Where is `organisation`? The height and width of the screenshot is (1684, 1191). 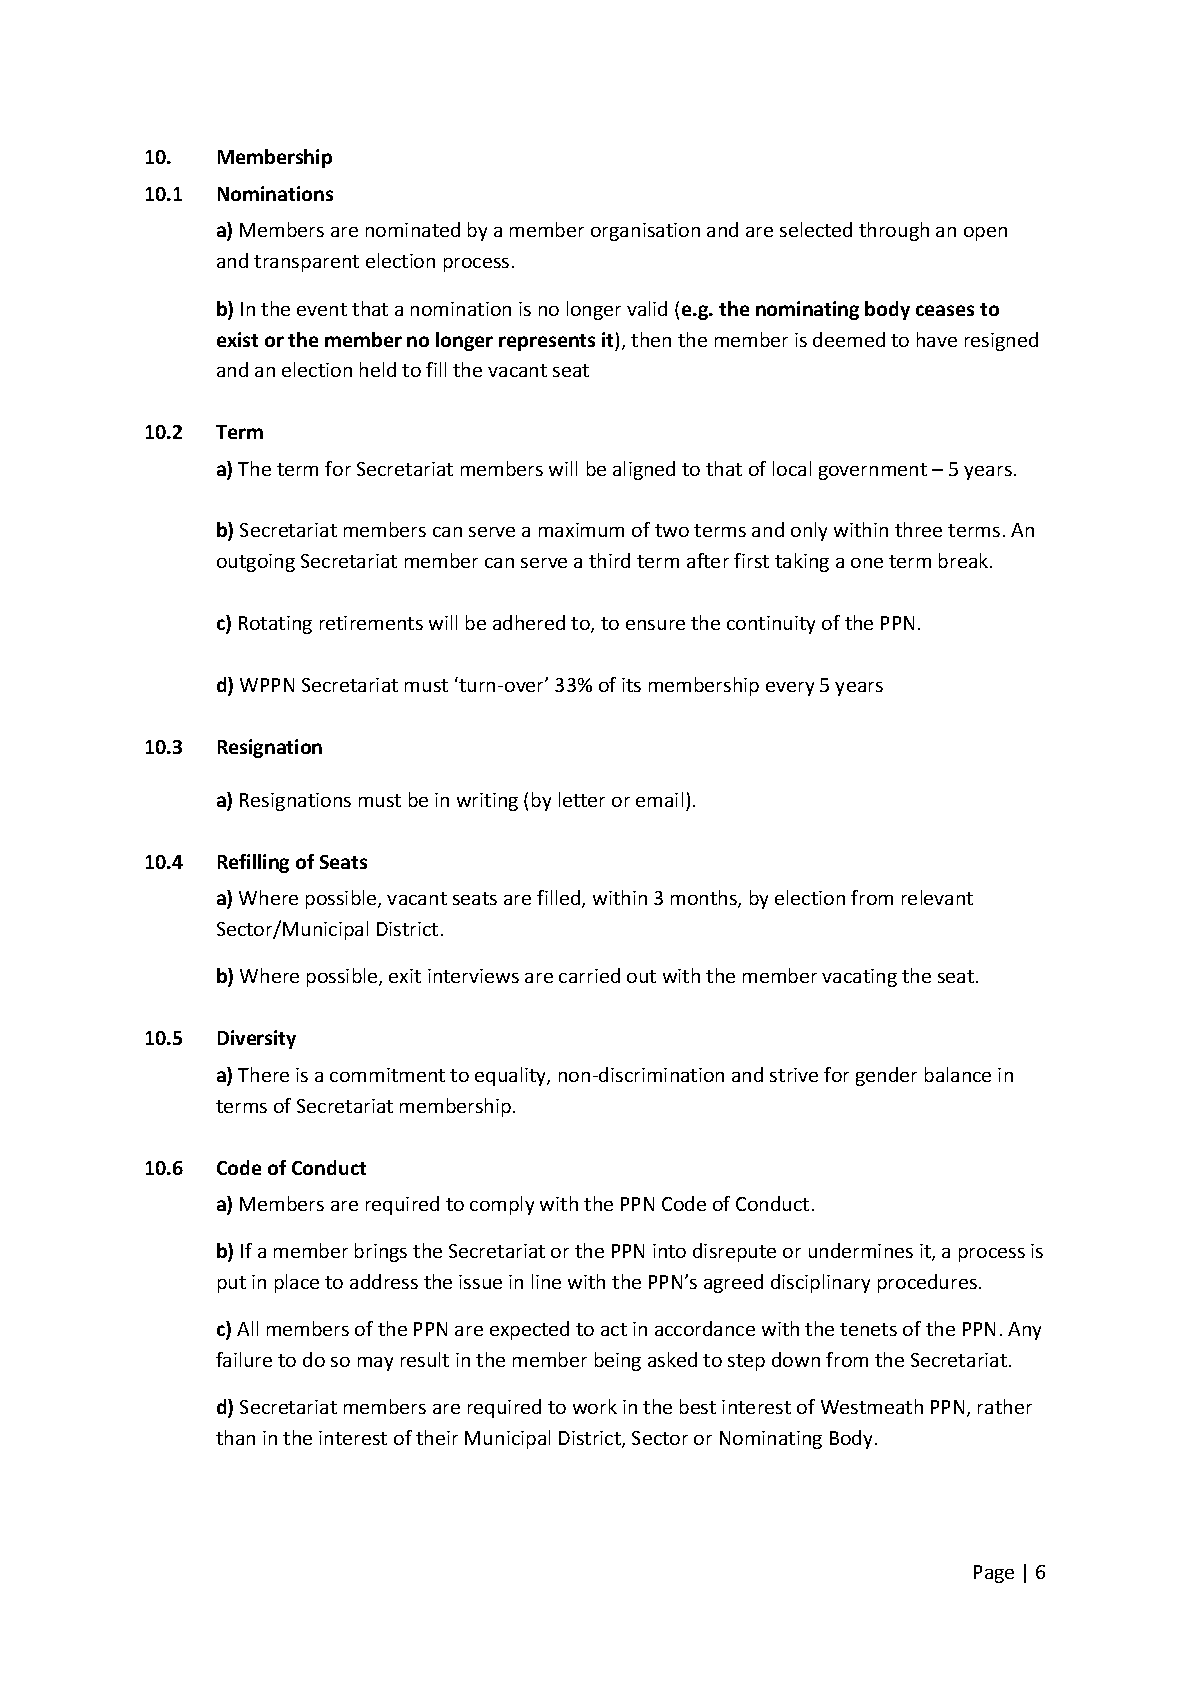 organisation is located at coordinates (645, 232).
